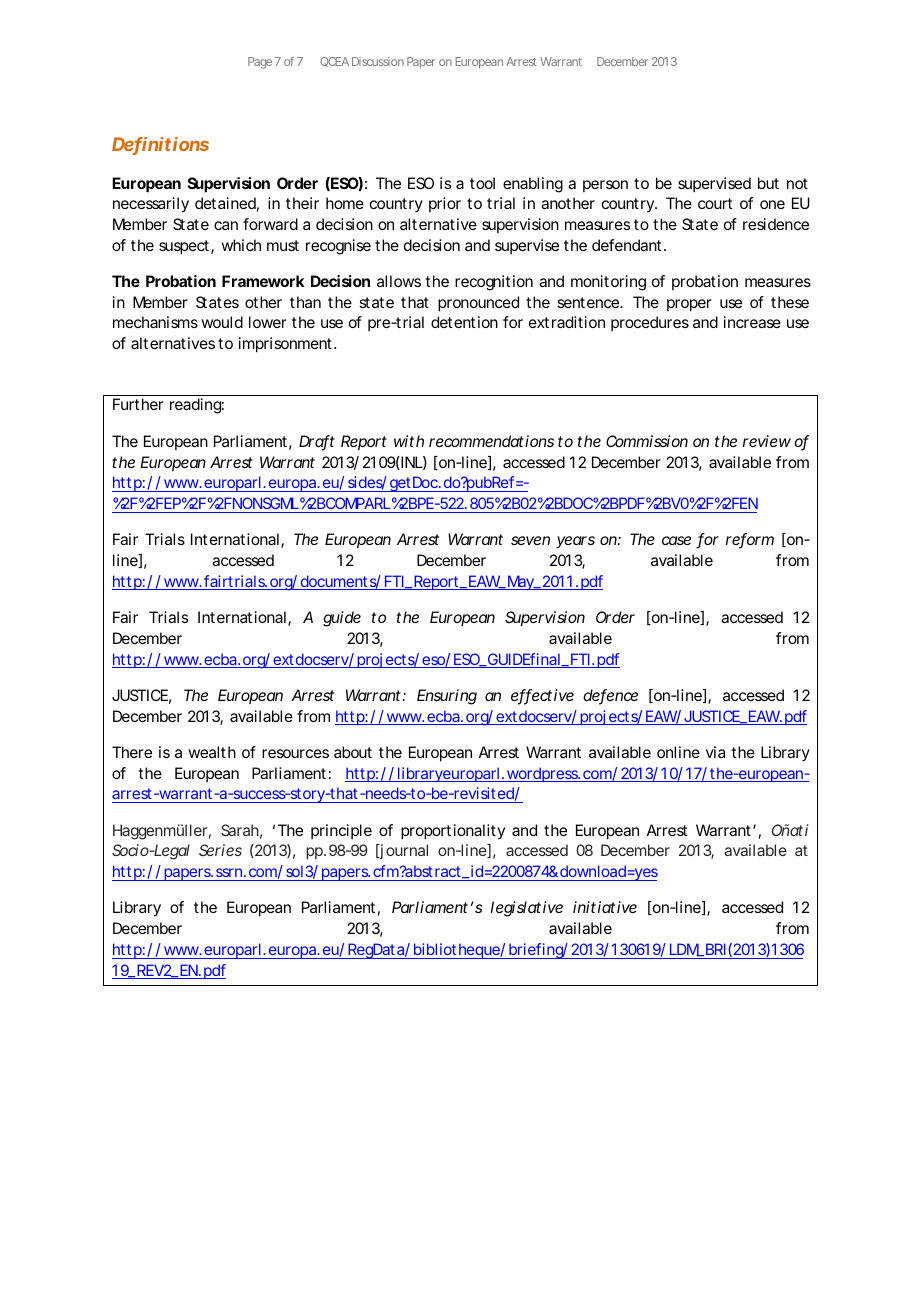 This document has height=1308, width=924. What do you see at coordinates (212, 752) in the document?
I see `wealth` at bounding box center [212, 752].
